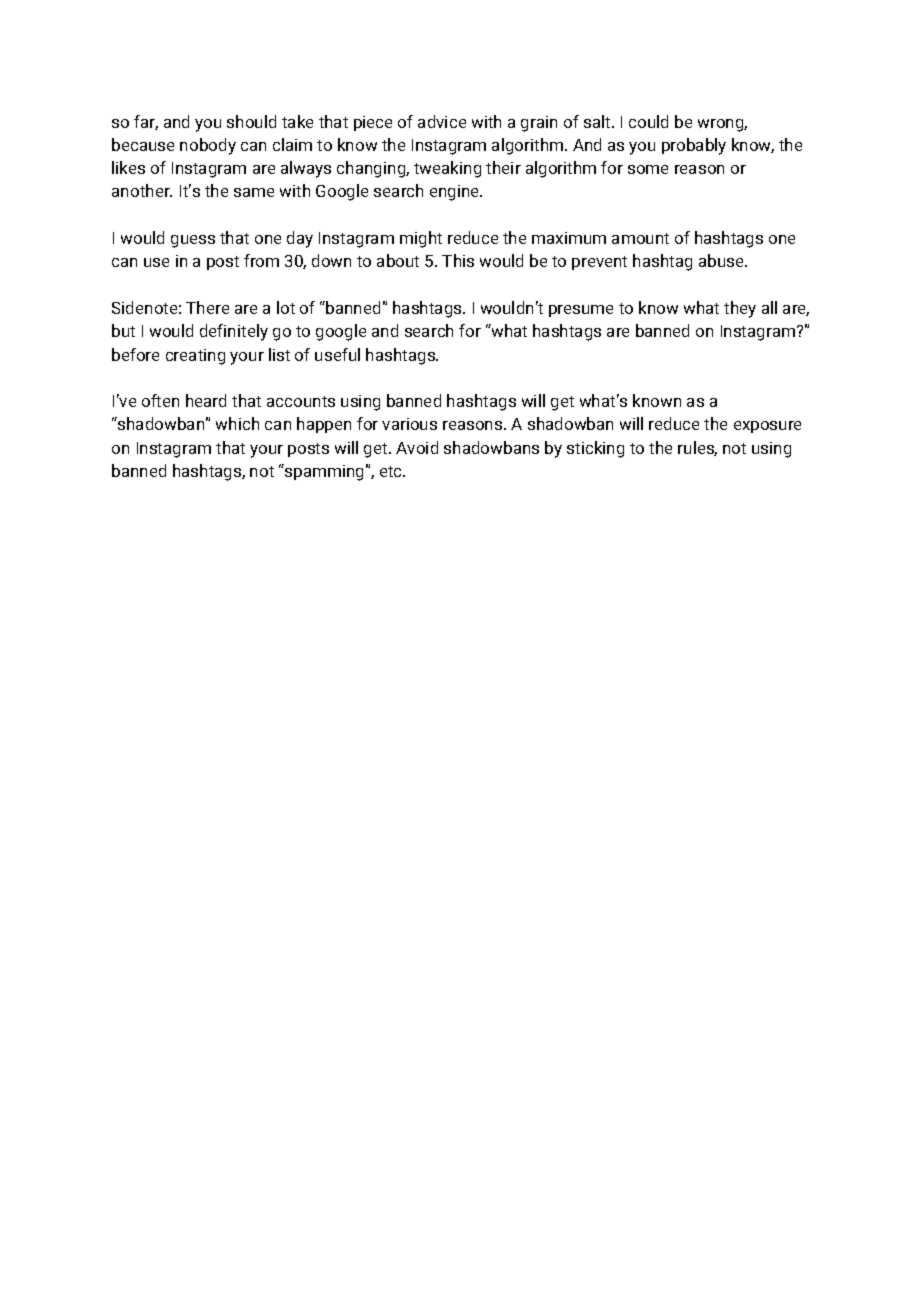 The height and width of the document is (1308, 924). I want to click on they, so click(740, 309).
